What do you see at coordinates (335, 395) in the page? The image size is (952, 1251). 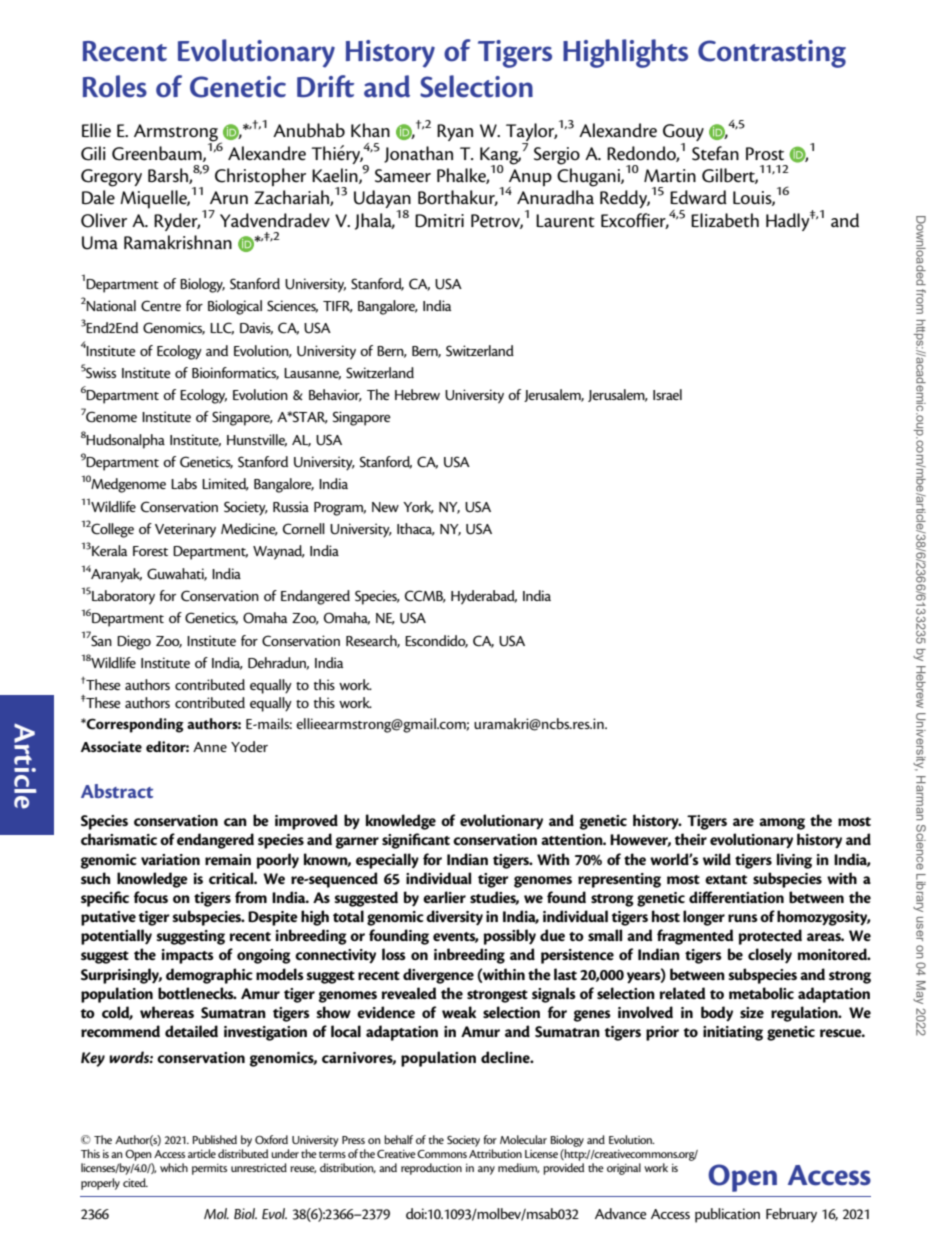 I see `Behavior` at bounding box center [335, 395].
